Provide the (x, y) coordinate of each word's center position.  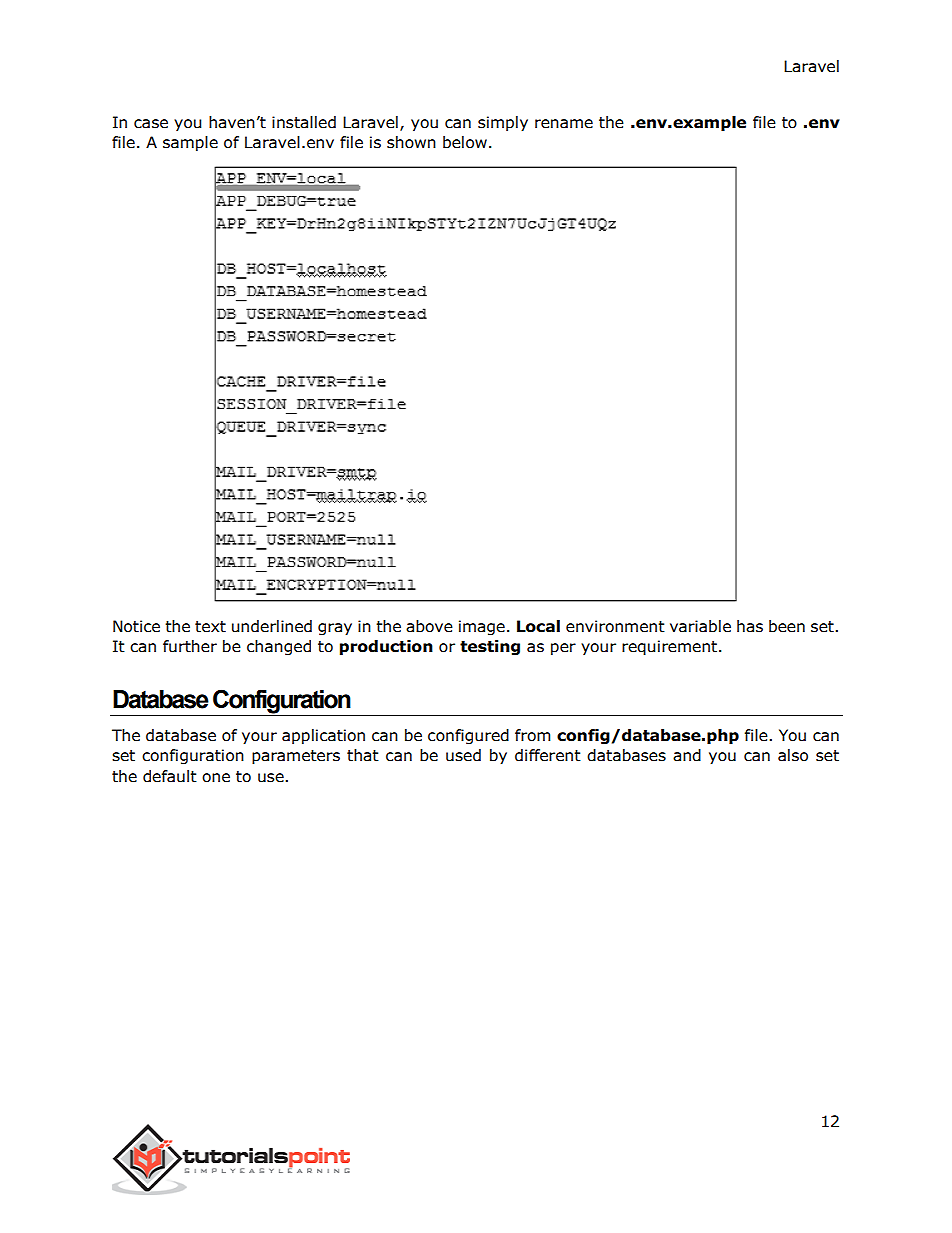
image (482, 627)
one (216, 778)
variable (700, 626)
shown (411, 142)
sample (190, 143)
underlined (272, 626)
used (463, 755)
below (465, 142)
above (429, 626)
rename (564, 124)
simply (503, 123)
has (750, 626)
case (151, 124)
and (687, 755)
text (210, 627)
